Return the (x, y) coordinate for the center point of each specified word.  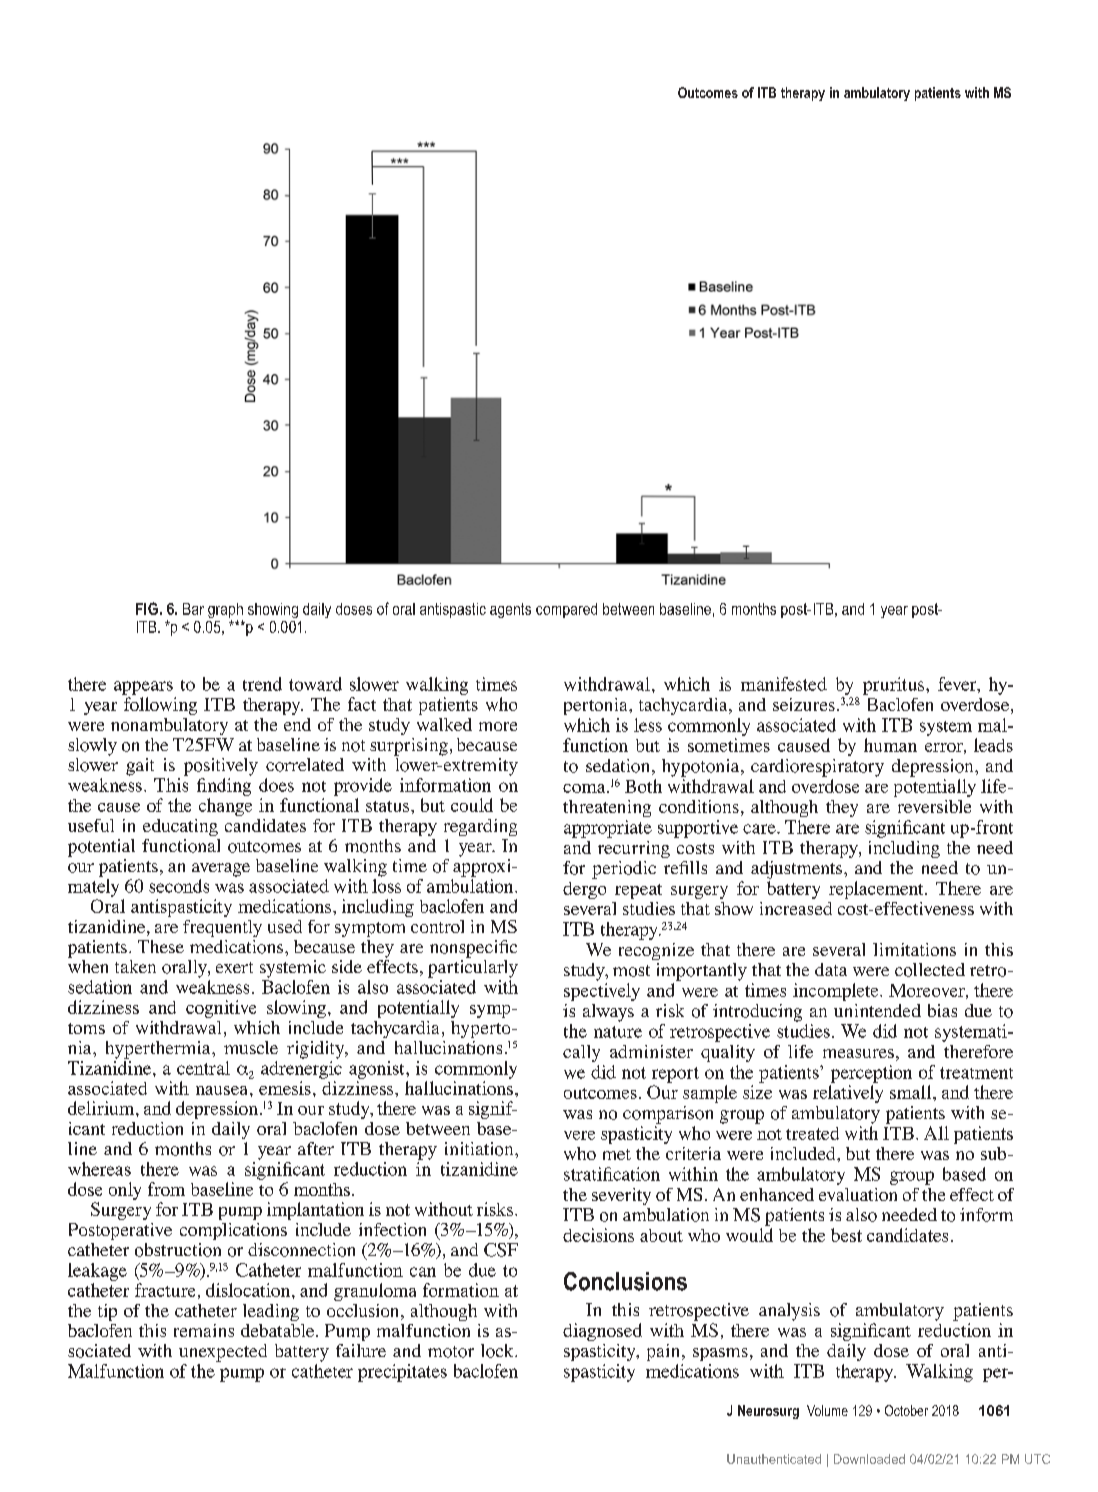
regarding (480, 827)
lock (498, 1351)
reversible (934, 806)
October (906, 1410)
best (846, 1235)
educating (180, 827)
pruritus (895, 686)
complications (233, 1231)
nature (618, 1032)
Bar (193, 609)
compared (566, 610)
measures (858, 1053)
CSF (501, 1250)
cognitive (221, 1009)
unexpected (223, 1353)
